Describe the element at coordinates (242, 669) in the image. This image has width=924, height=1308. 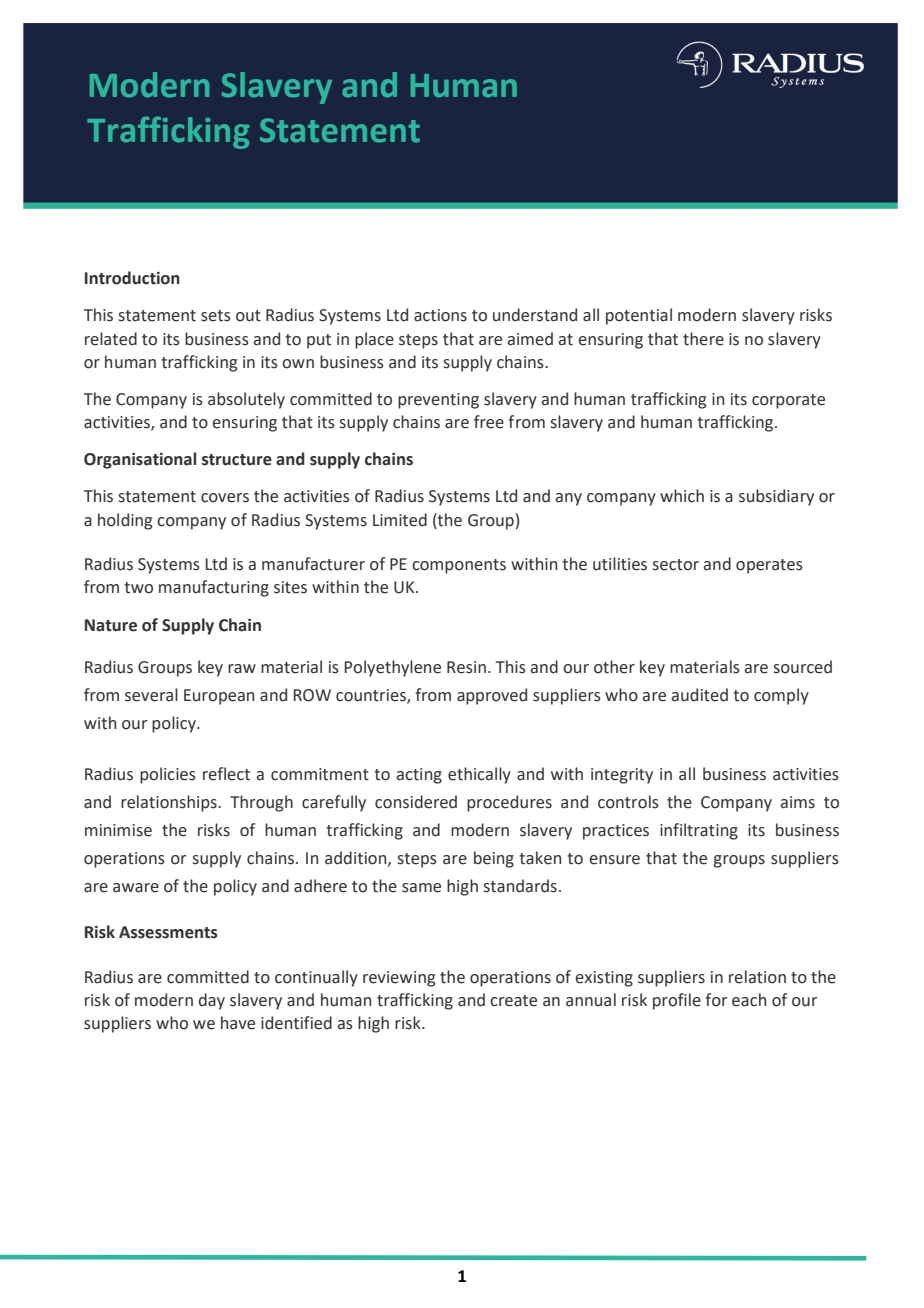
I see `raw` at that location.
